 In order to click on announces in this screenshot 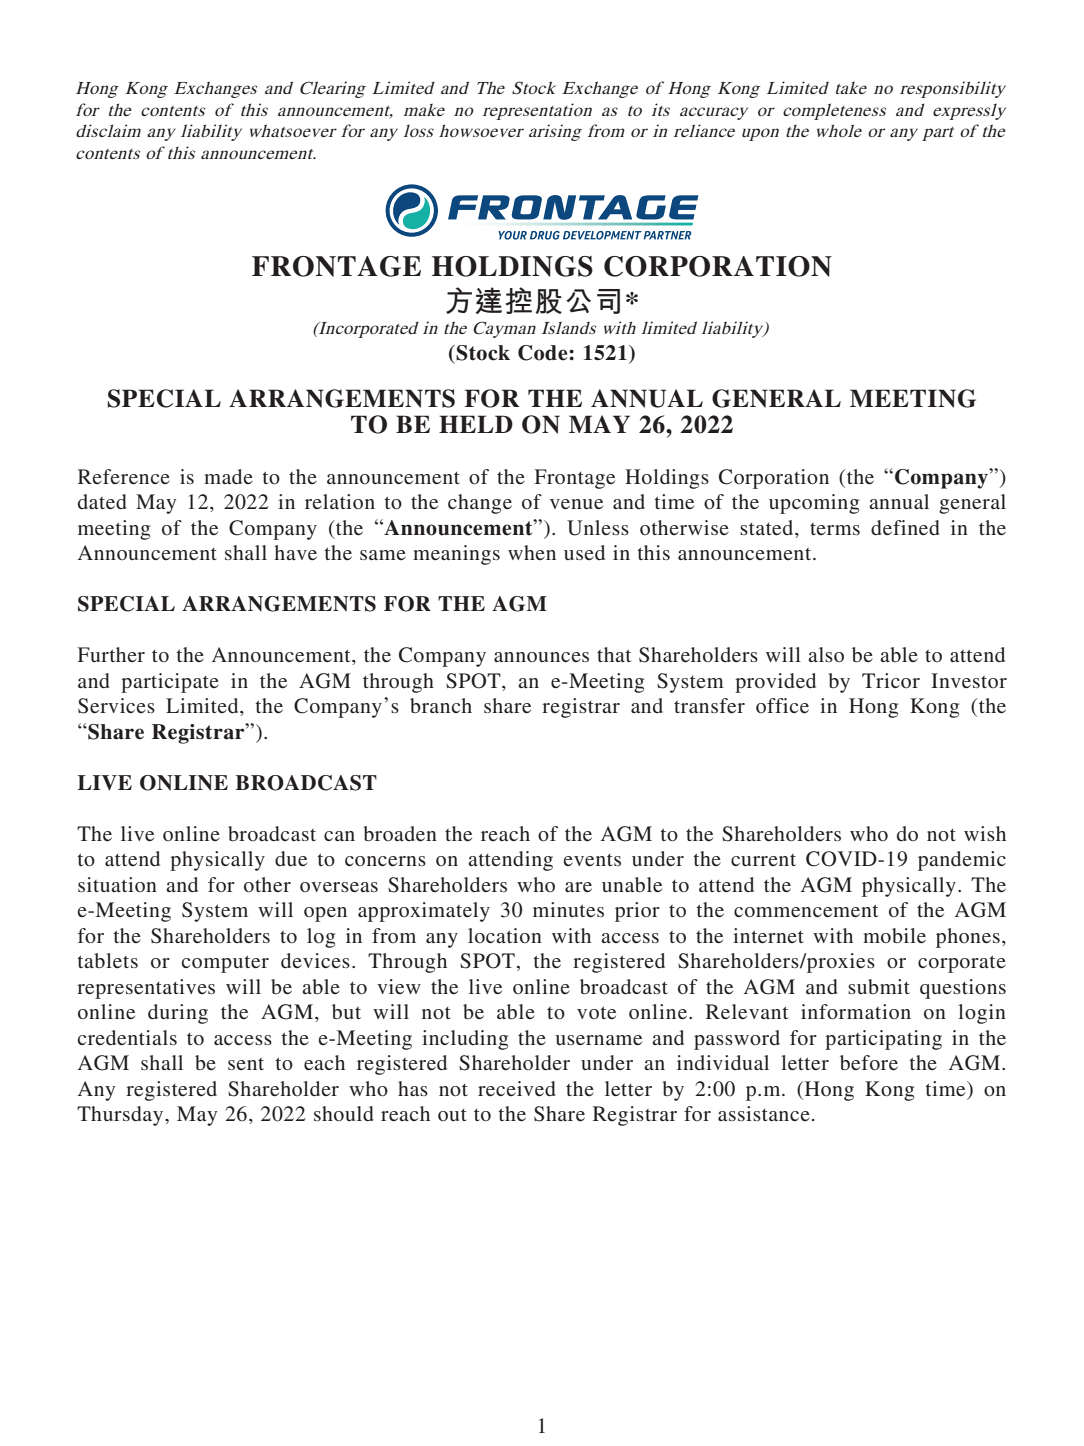, I will do `click(541, 657)`.
